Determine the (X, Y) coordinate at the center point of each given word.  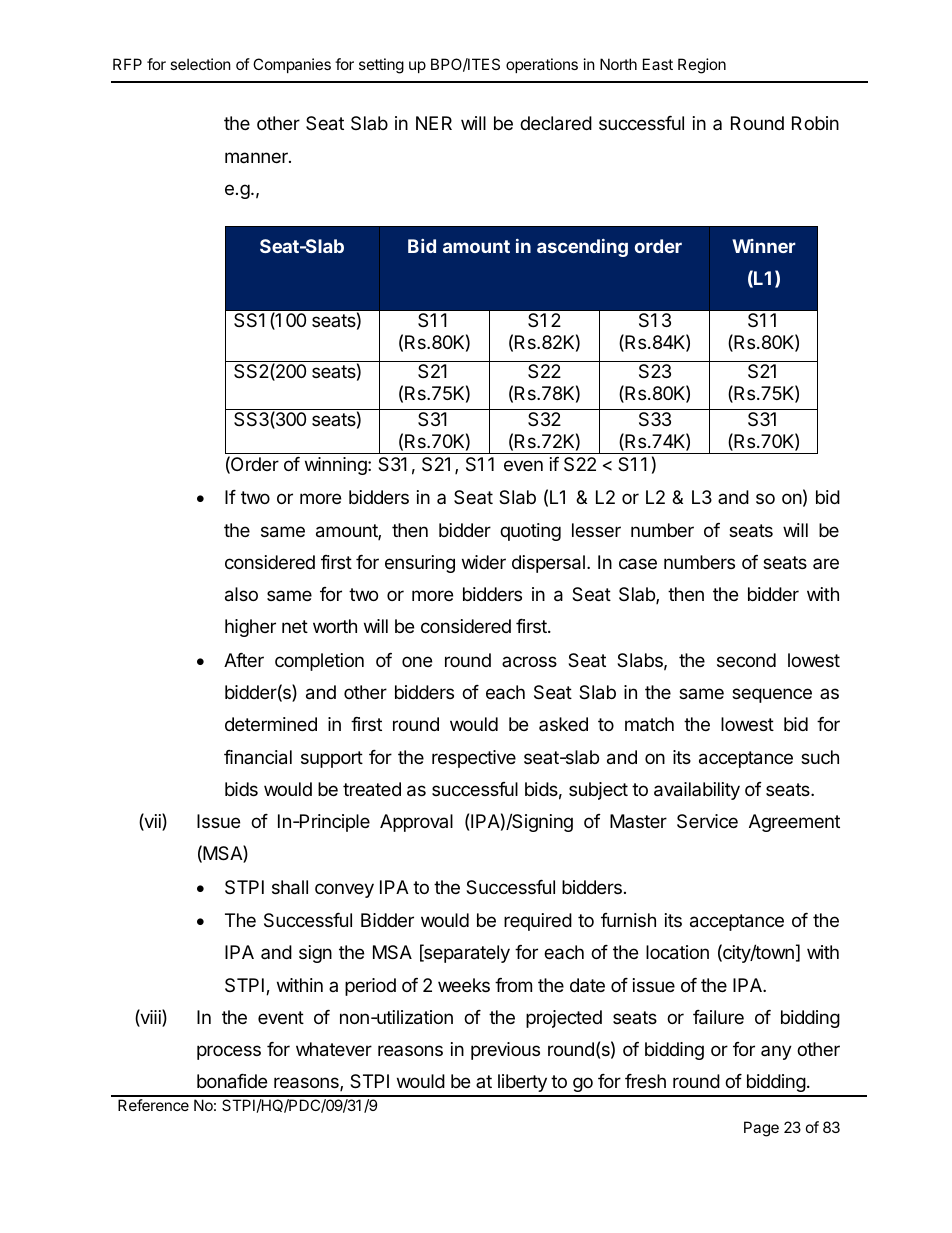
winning (337, 466)
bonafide (232, 1081)
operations (542, 65)
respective (474, 759)
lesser (596, 530)
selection (200, 64)
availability (697, 791)
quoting (530, 532)
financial (258, 757)
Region (702, 66)
